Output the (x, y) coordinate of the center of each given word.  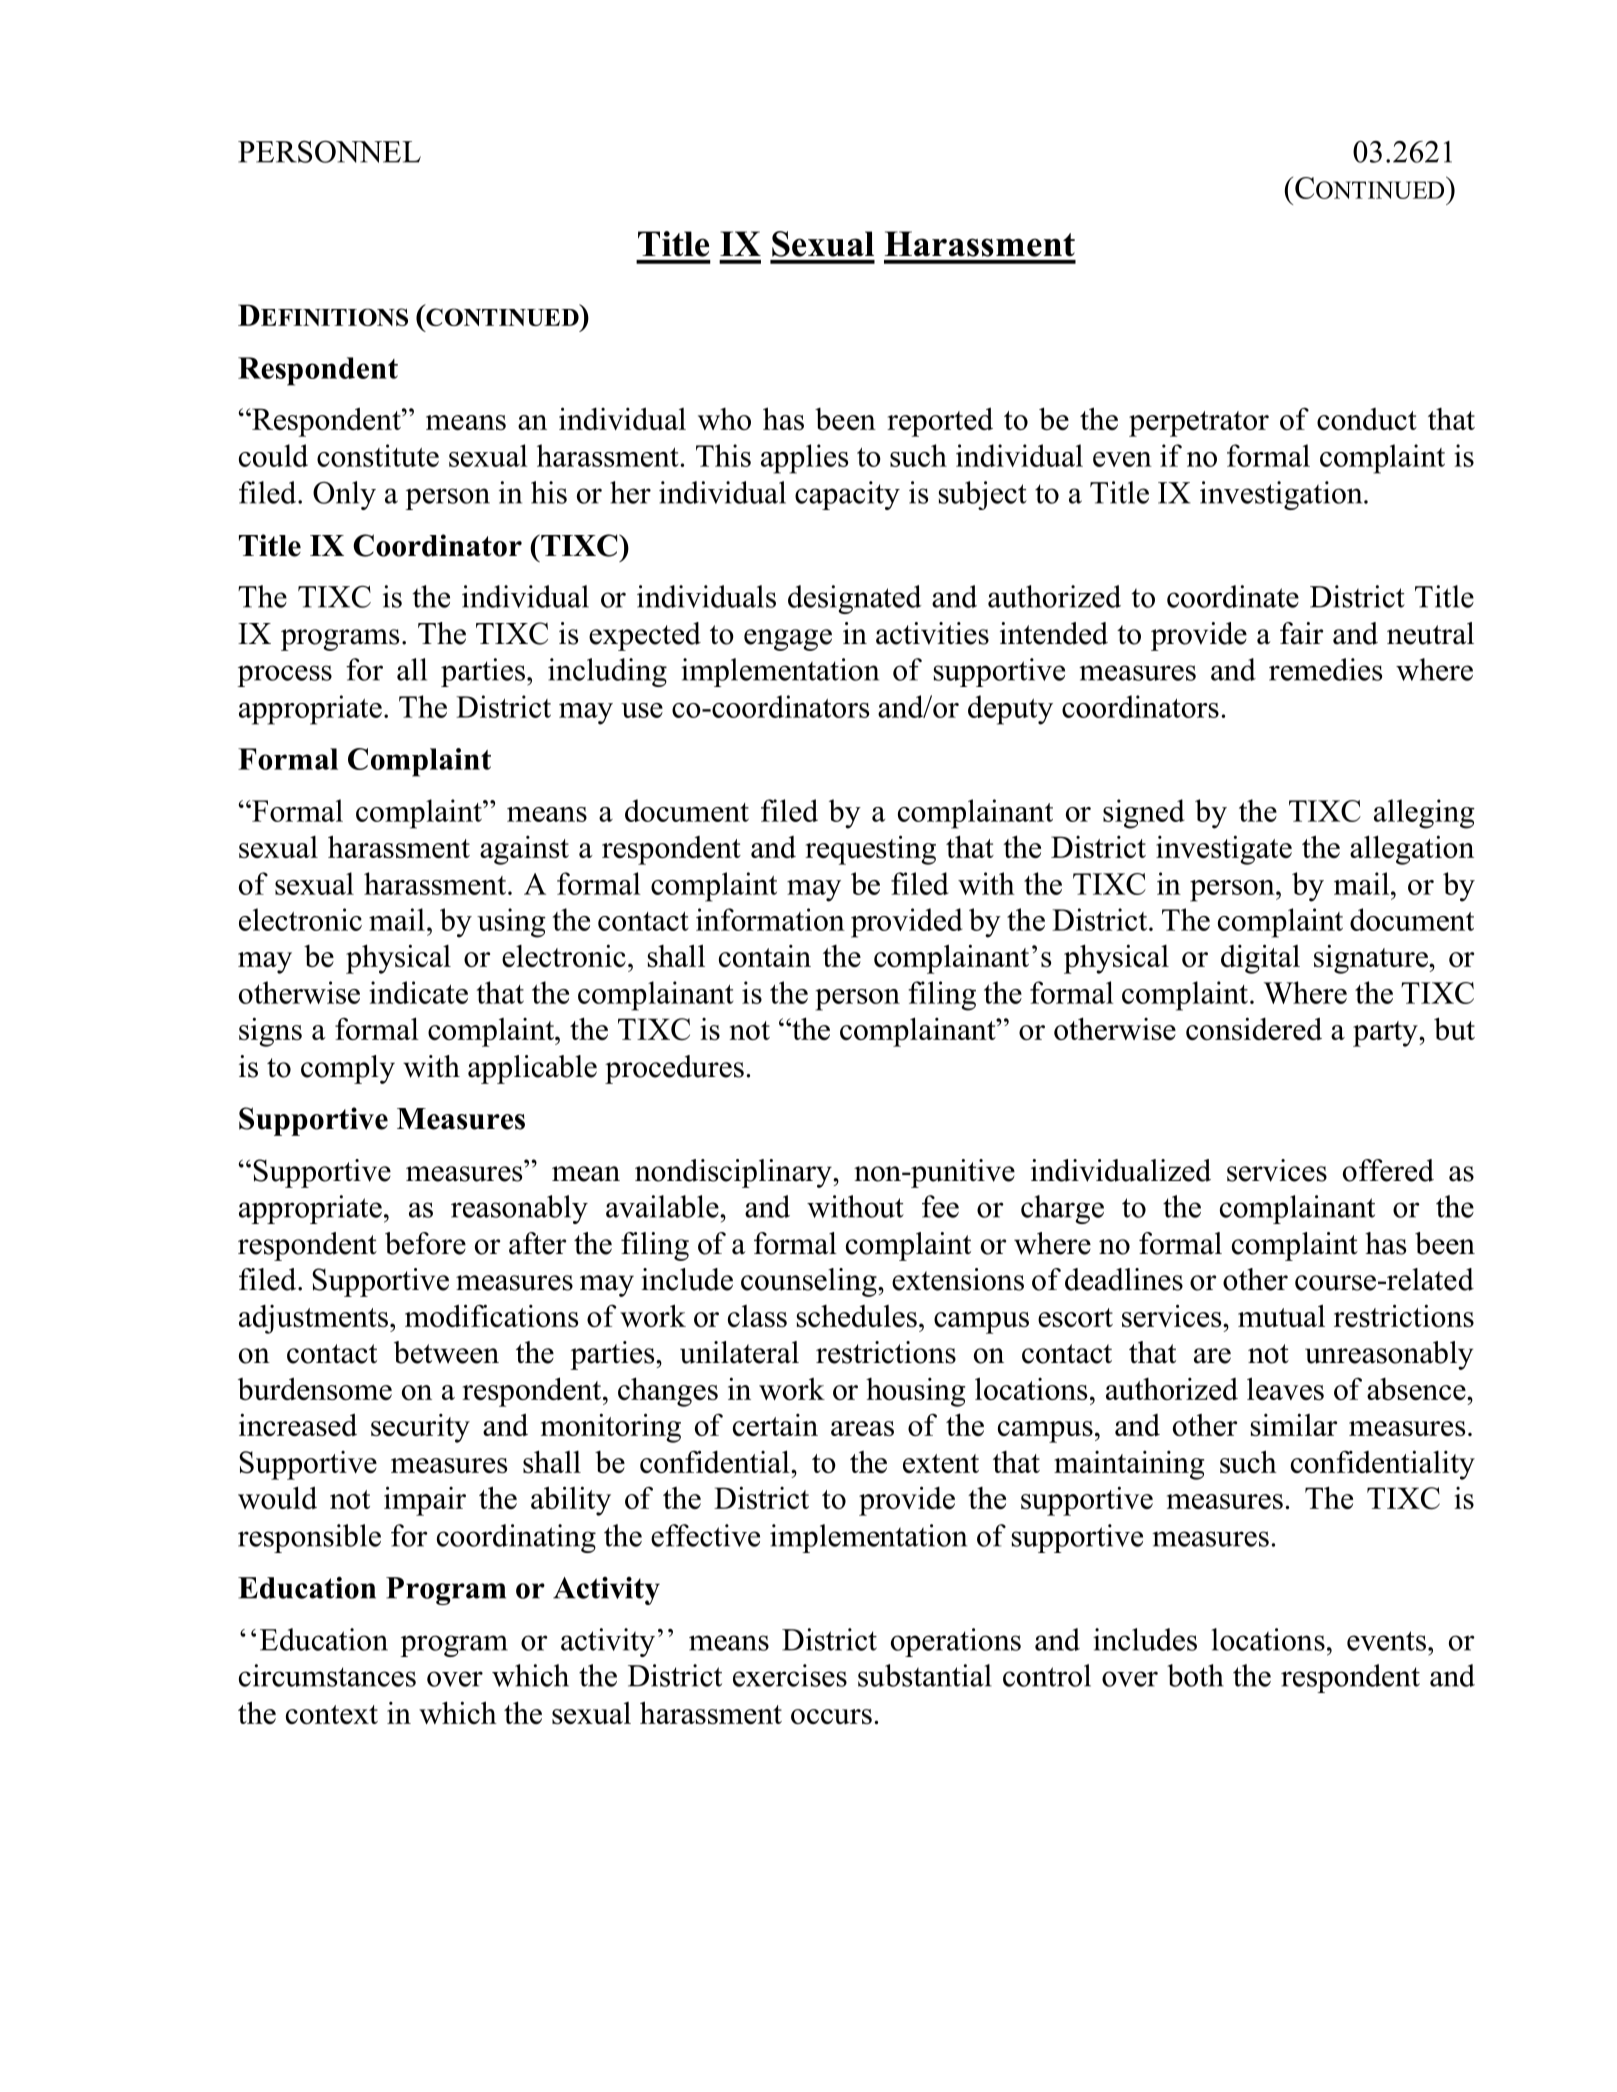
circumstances (327, 1675)
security (420, 1428)
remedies (1325, 669)
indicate (418, 992)
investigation (1282, 495)
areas (862, 1428)
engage (788, 640)
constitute (378, 455)
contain (765, 956)
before (425, 1243)
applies (804, 459)
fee (940, 1206)
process (284, 676)
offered (1388, 1170)
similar (1294, 1424)
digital (1260, 959)
